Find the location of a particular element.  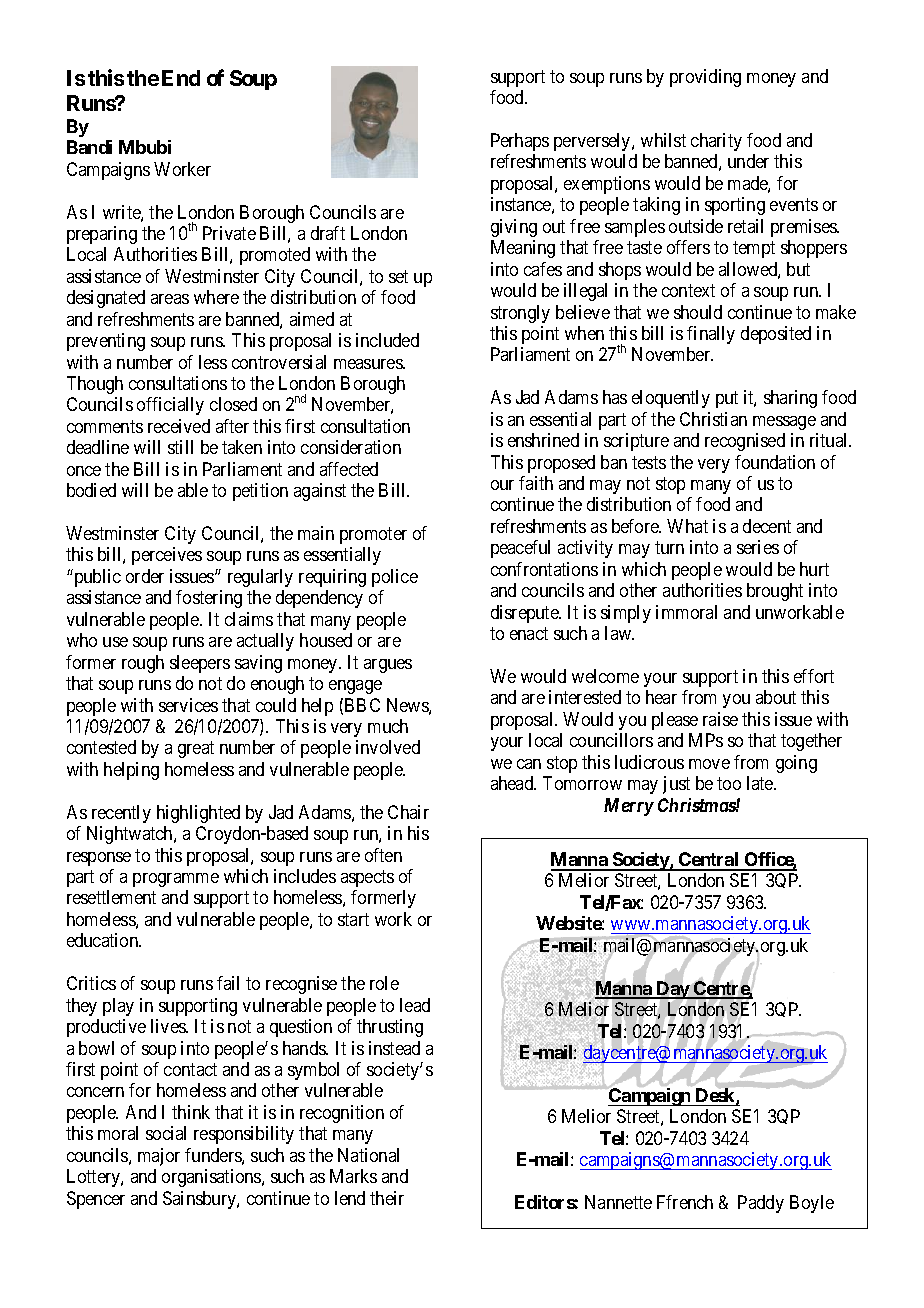

Private is located at coordinates (229, 233).
